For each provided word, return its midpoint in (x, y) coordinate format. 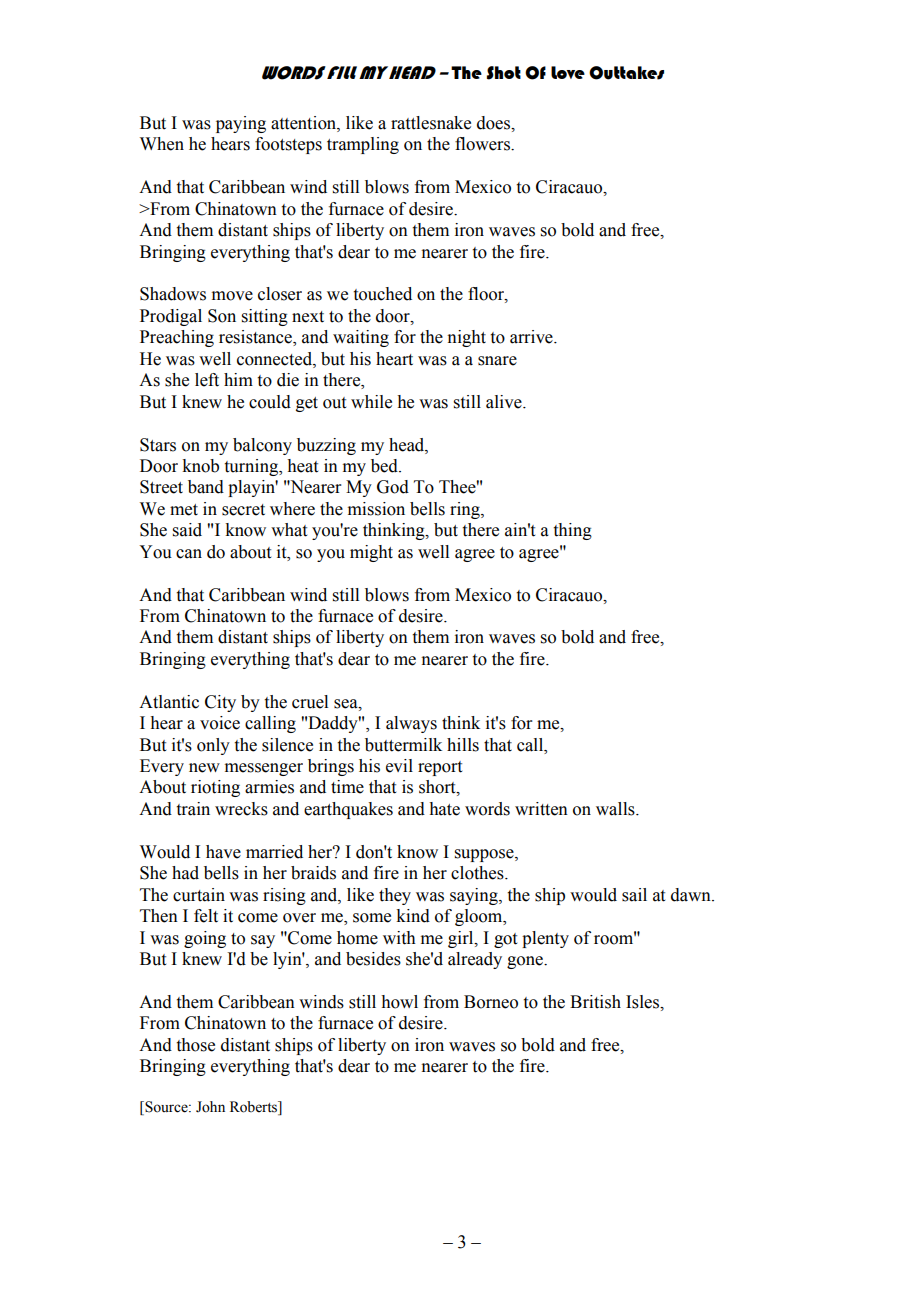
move (232, 296)
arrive (532, 337)
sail (634, 895)
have (223, 852)
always (411, 724)
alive (505, 402)
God (393, 487)
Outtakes (626, 73)
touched (383, 294)
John (210, 1107)
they (395, 896)
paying (241, 124)
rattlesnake (431, 123)
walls (616, 809)
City (220, 703)
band (206, 487)
